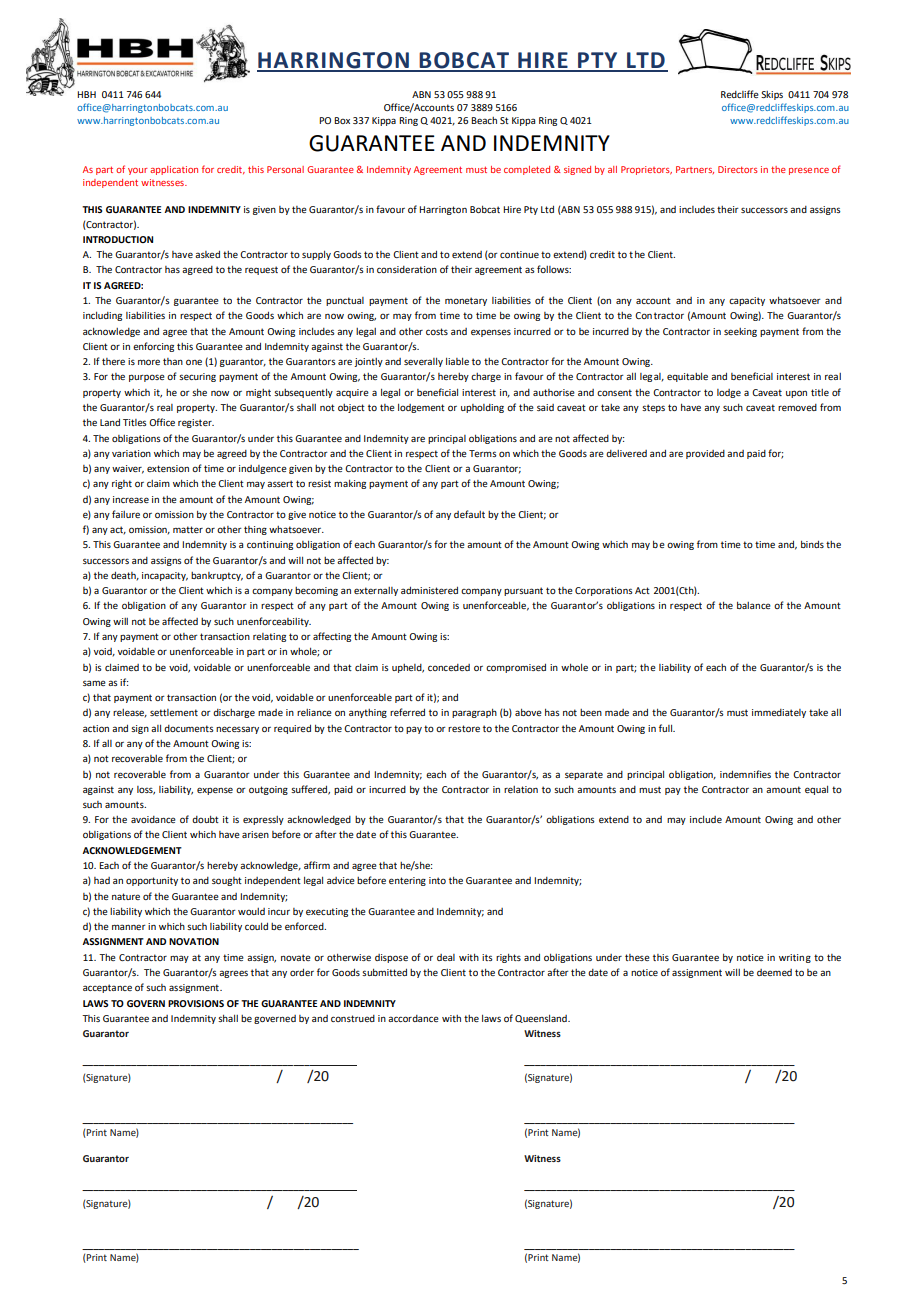 The image size is (924, 1308). I want to click on PROVISIONS, so click(196, 1003).
